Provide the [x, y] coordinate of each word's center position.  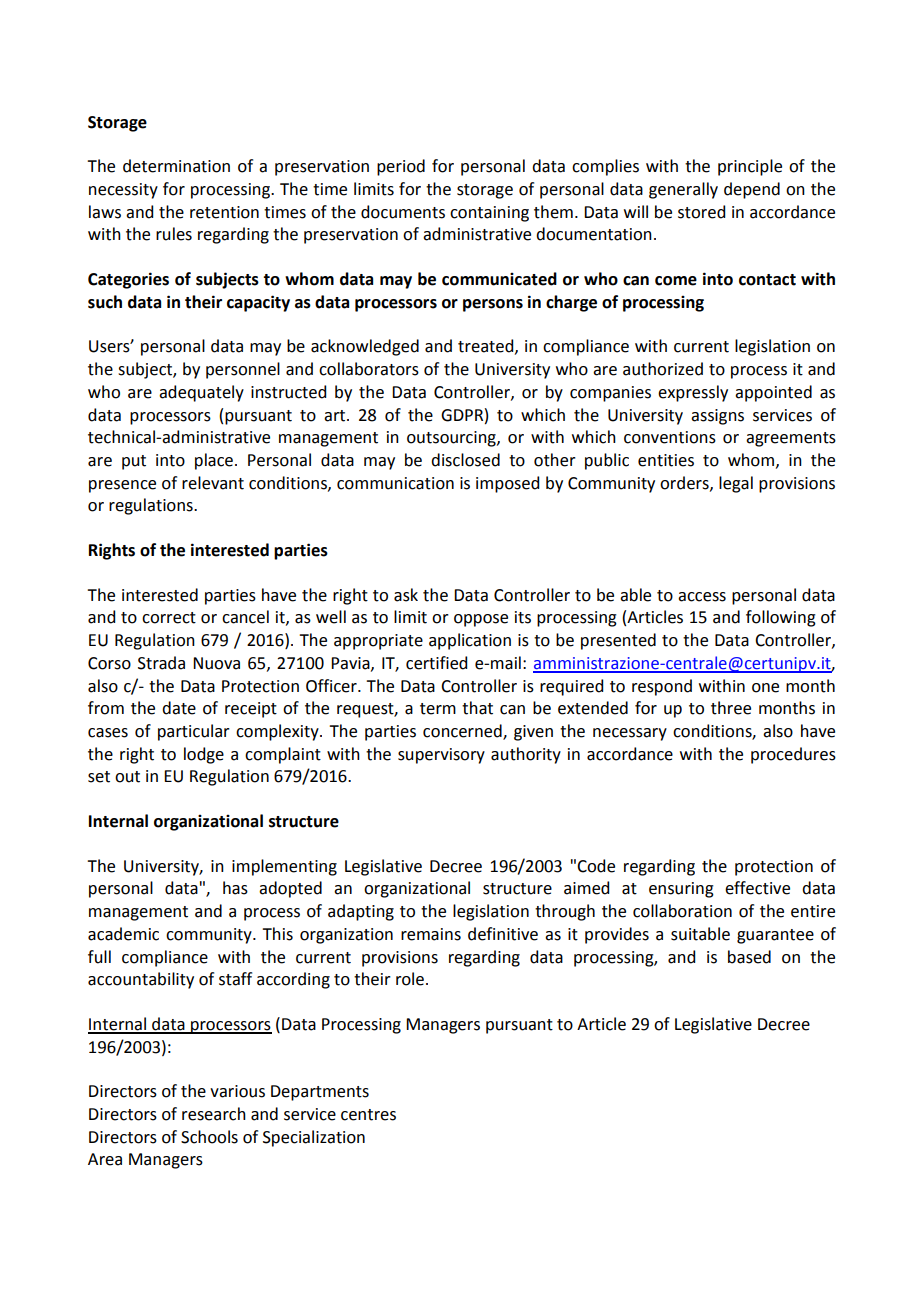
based [749, 957]
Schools [209, 1137]
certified [436, 663]
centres [368, 1115]
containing [489, 214]
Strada [161, 663]
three [731, 708]
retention [224, 212]
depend [752, 190]
